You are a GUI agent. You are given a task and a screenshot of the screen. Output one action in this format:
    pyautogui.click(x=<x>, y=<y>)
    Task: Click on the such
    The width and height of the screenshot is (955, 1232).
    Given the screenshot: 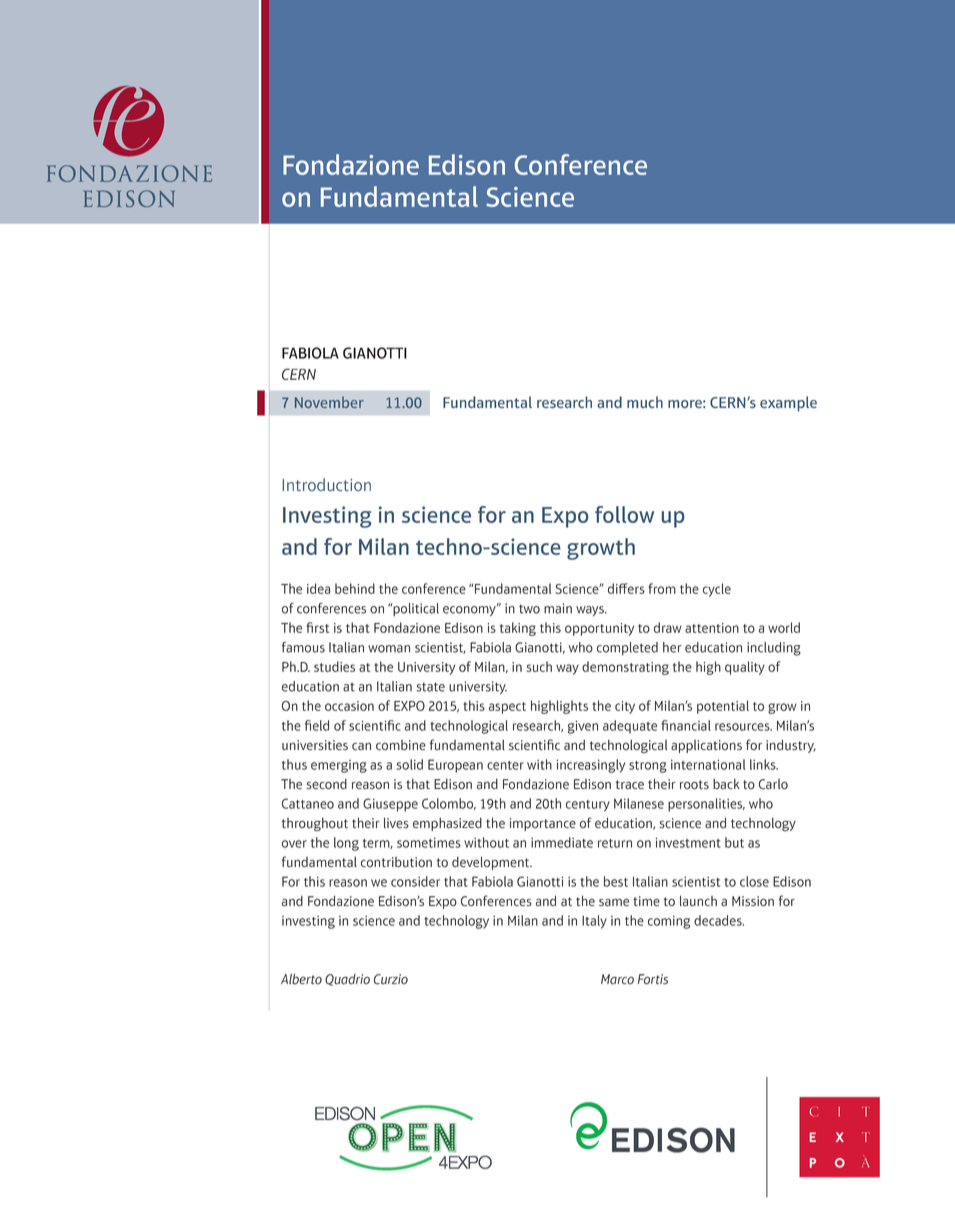 What is the action you would take?
    pyautogui.click(x=539, y=666)
